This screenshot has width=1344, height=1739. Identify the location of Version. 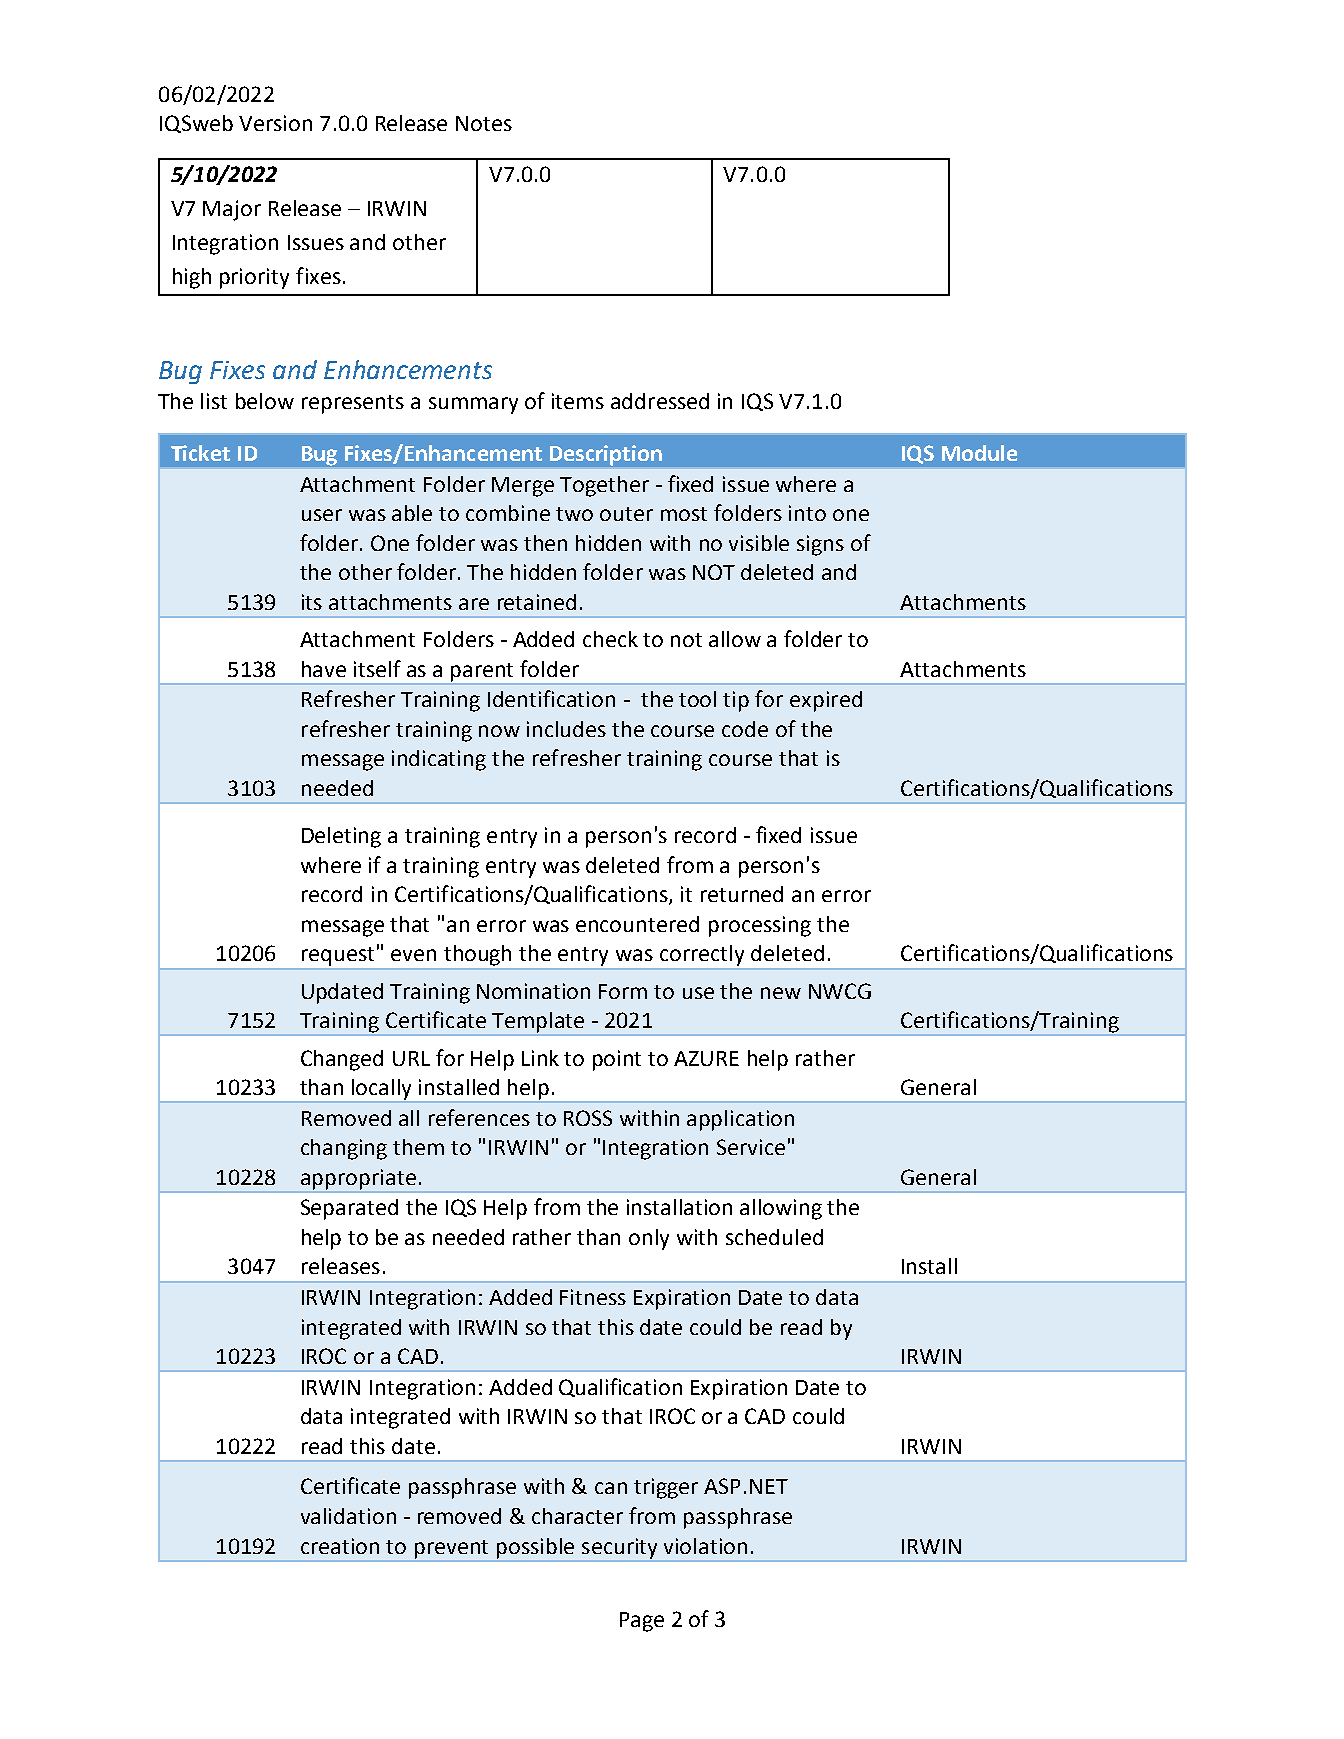
(275, 123).
